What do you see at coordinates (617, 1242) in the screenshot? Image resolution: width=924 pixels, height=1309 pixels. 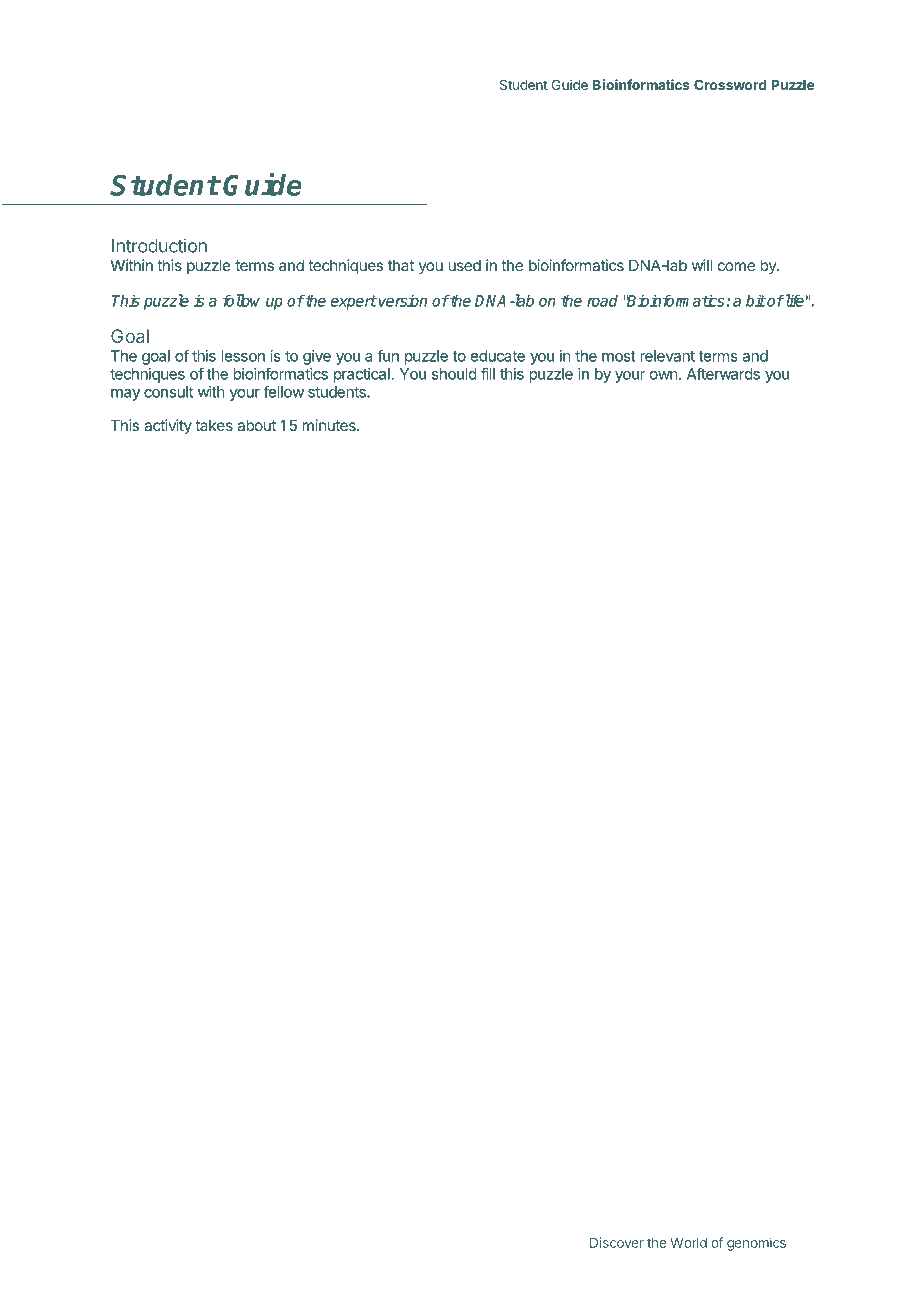 I see `Discover` at bounding box center [617, 1242].
